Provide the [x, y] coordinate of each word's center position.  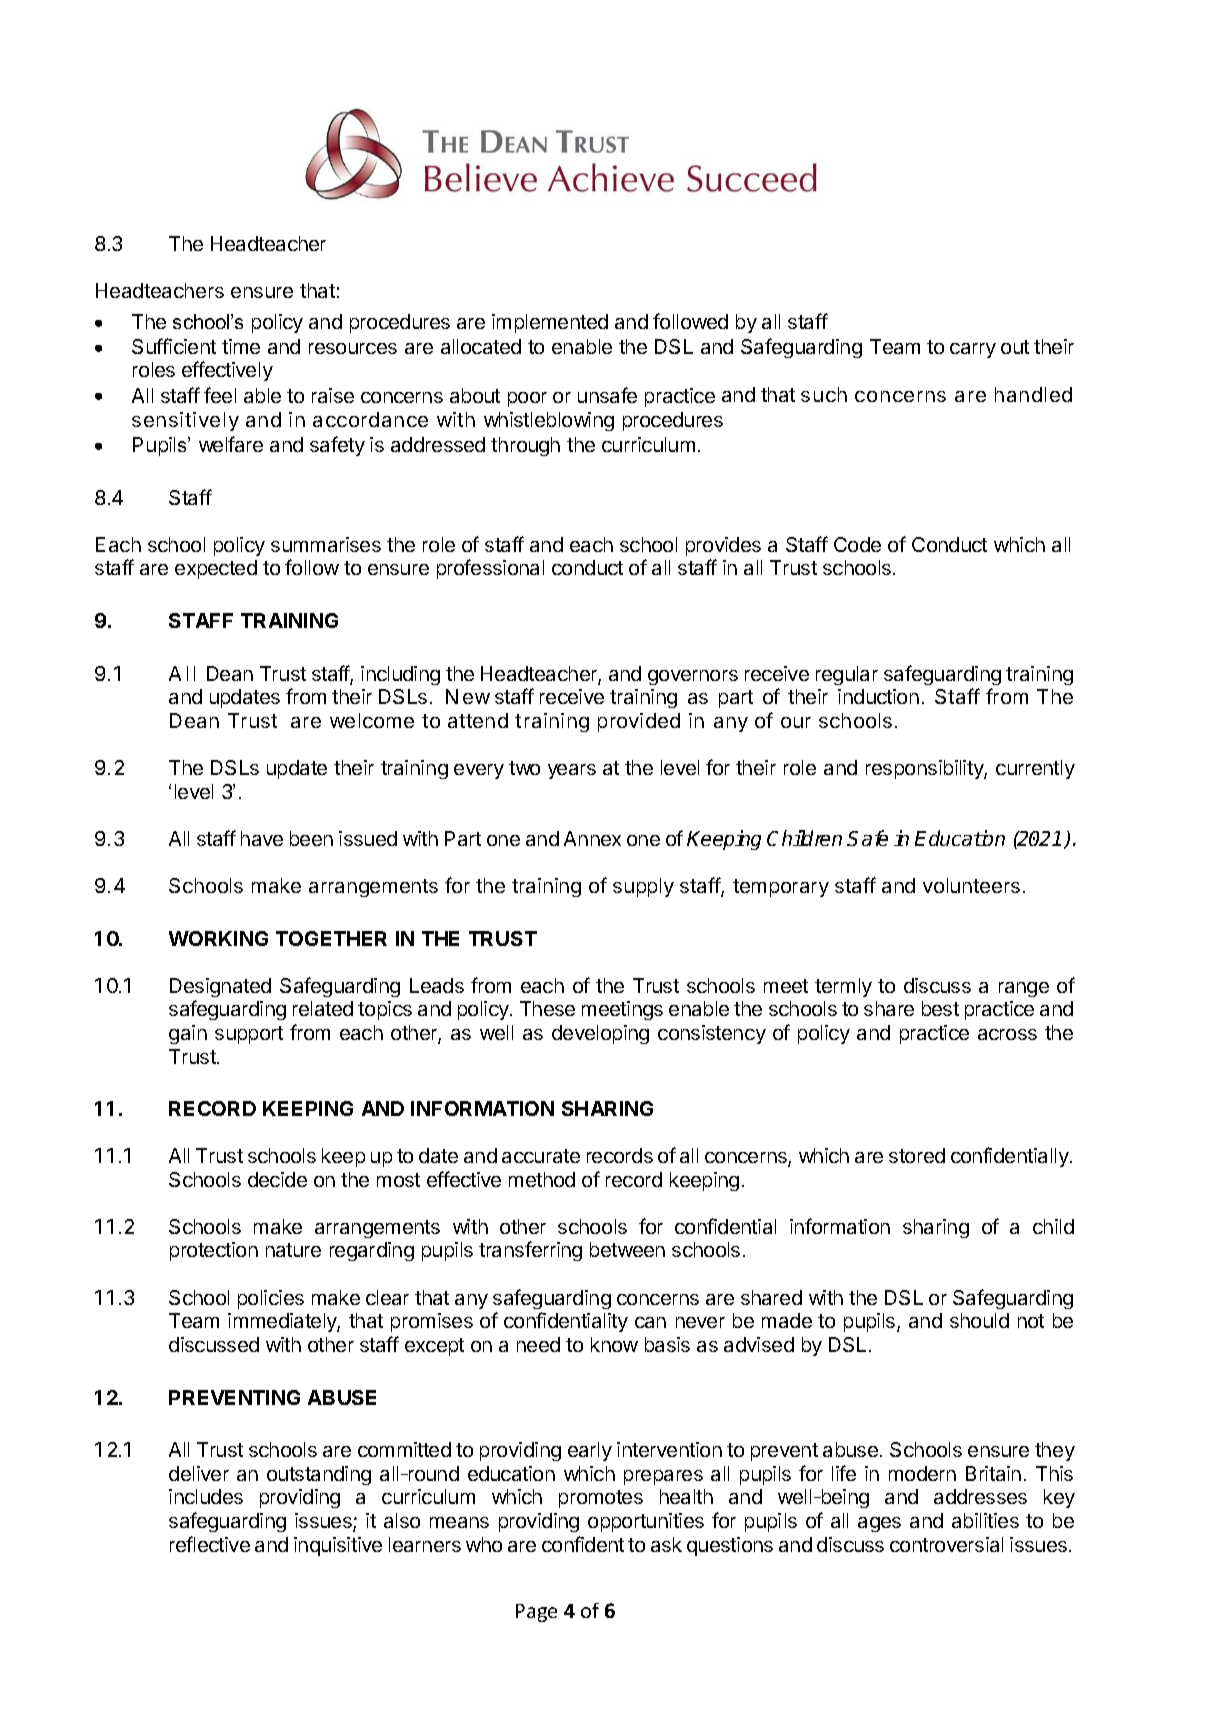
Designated [220, 987]
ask [666, 1544]
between [627, 1249]
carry [973, 350]
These [547, 1008]
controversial [946, 1544]
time [241, 346]
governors [693, 677]
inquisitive [338, 1546]
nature [293, 1250]
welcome [372, 720]
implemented [550, 323]
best [940, 1008]
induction [878, 696]
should [979, 1320]
